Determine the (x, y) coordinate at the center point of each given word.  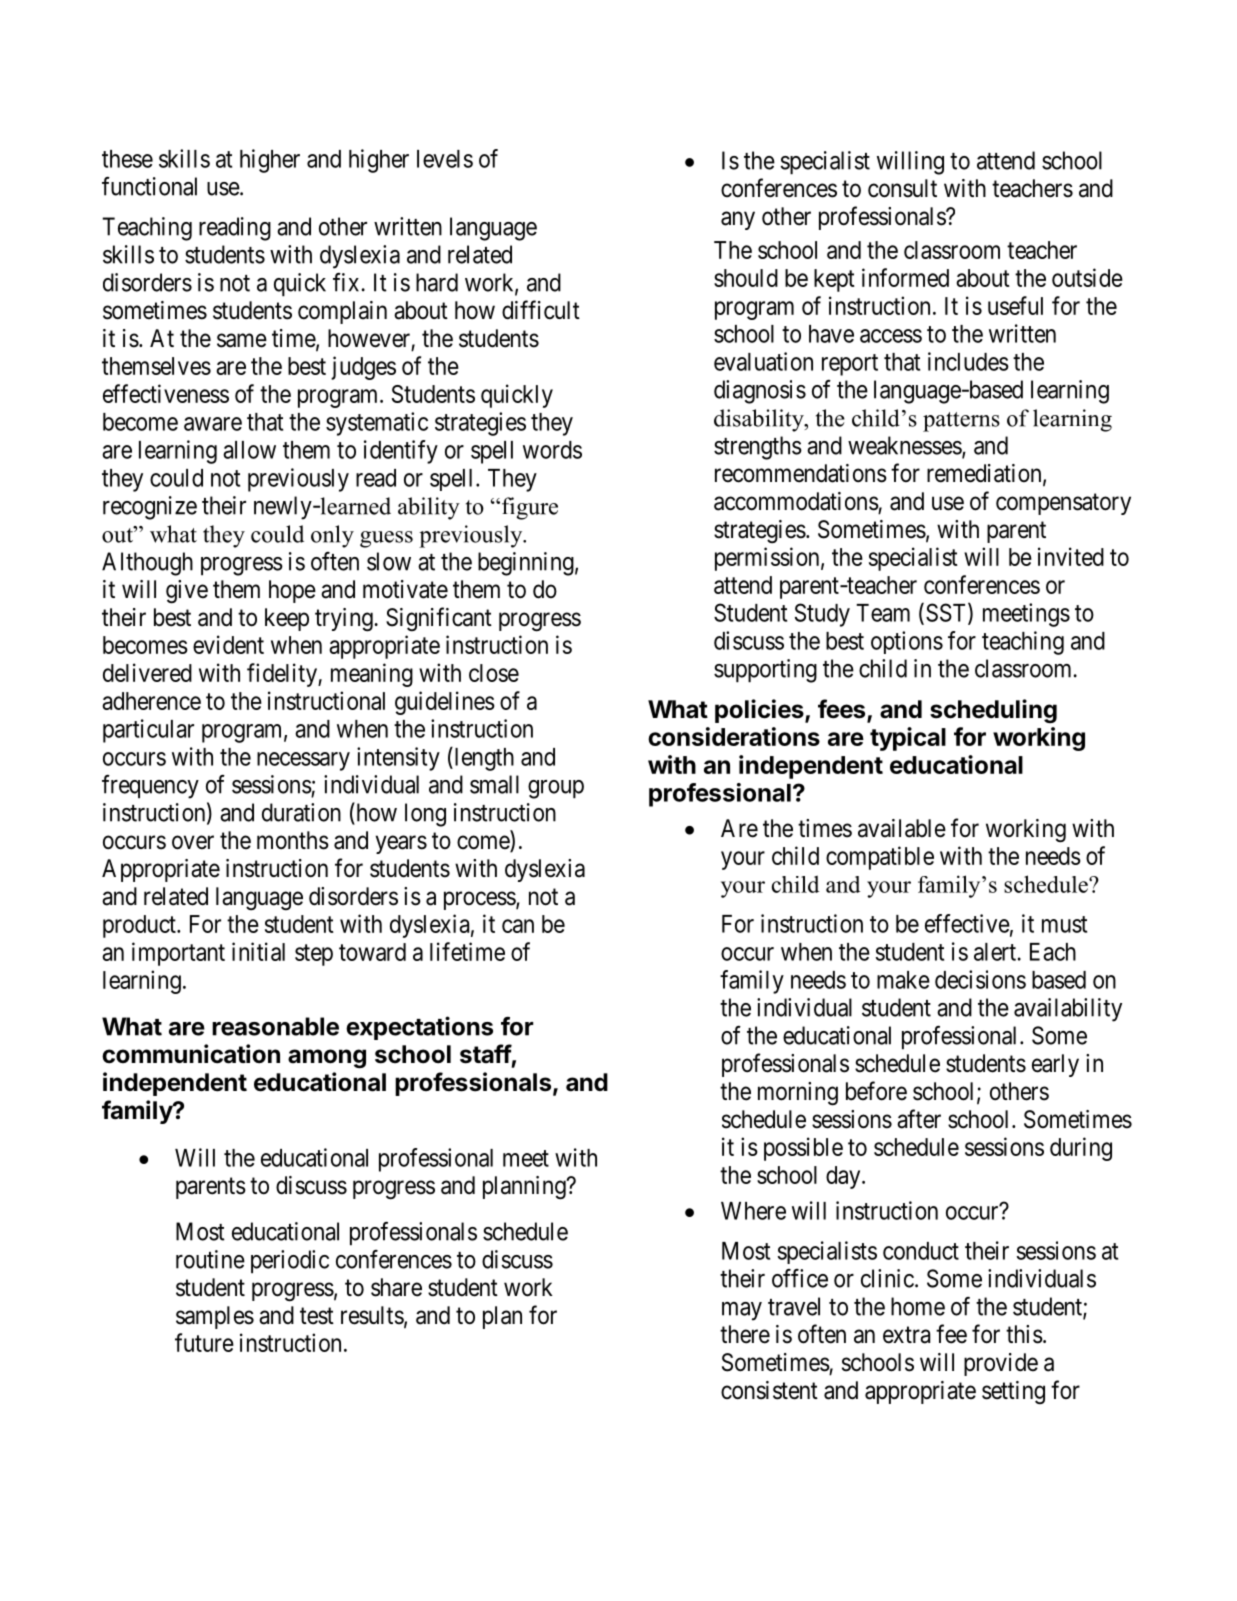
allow (249, 450)
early (1055, 1065)
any (738, 220)
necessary (303, 761)
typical (908, 739)
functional (149, 186)
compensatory (1063, 504)
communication (191, 1054)
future (204, 1342)
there (745, 1334)
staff (486, 1054)
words (552, 450)
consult (902, 188)
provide (1001, 1364)
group (556, 789)
